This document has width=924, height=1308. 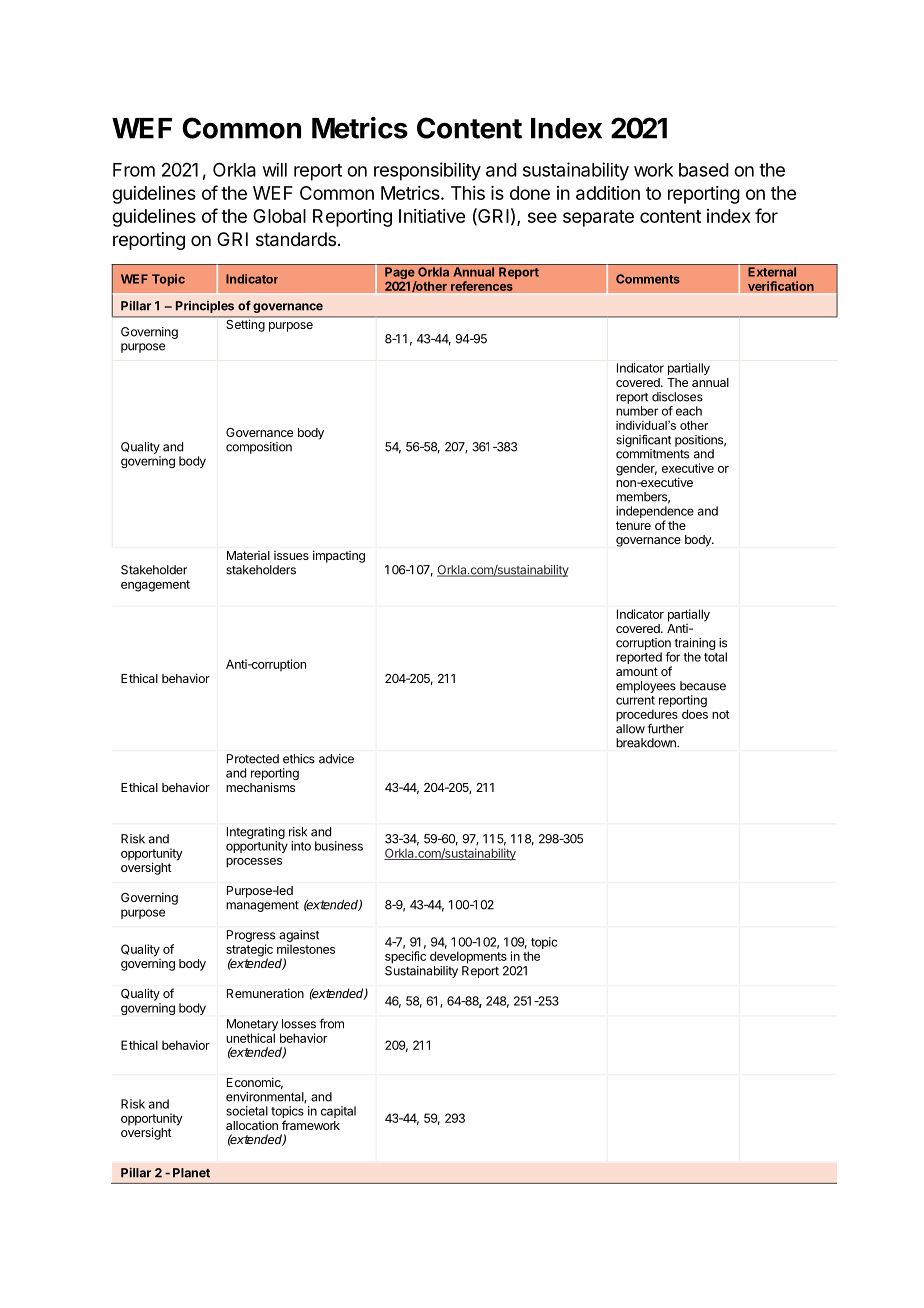 I want to click on Global, so click(x=279, y=216).
